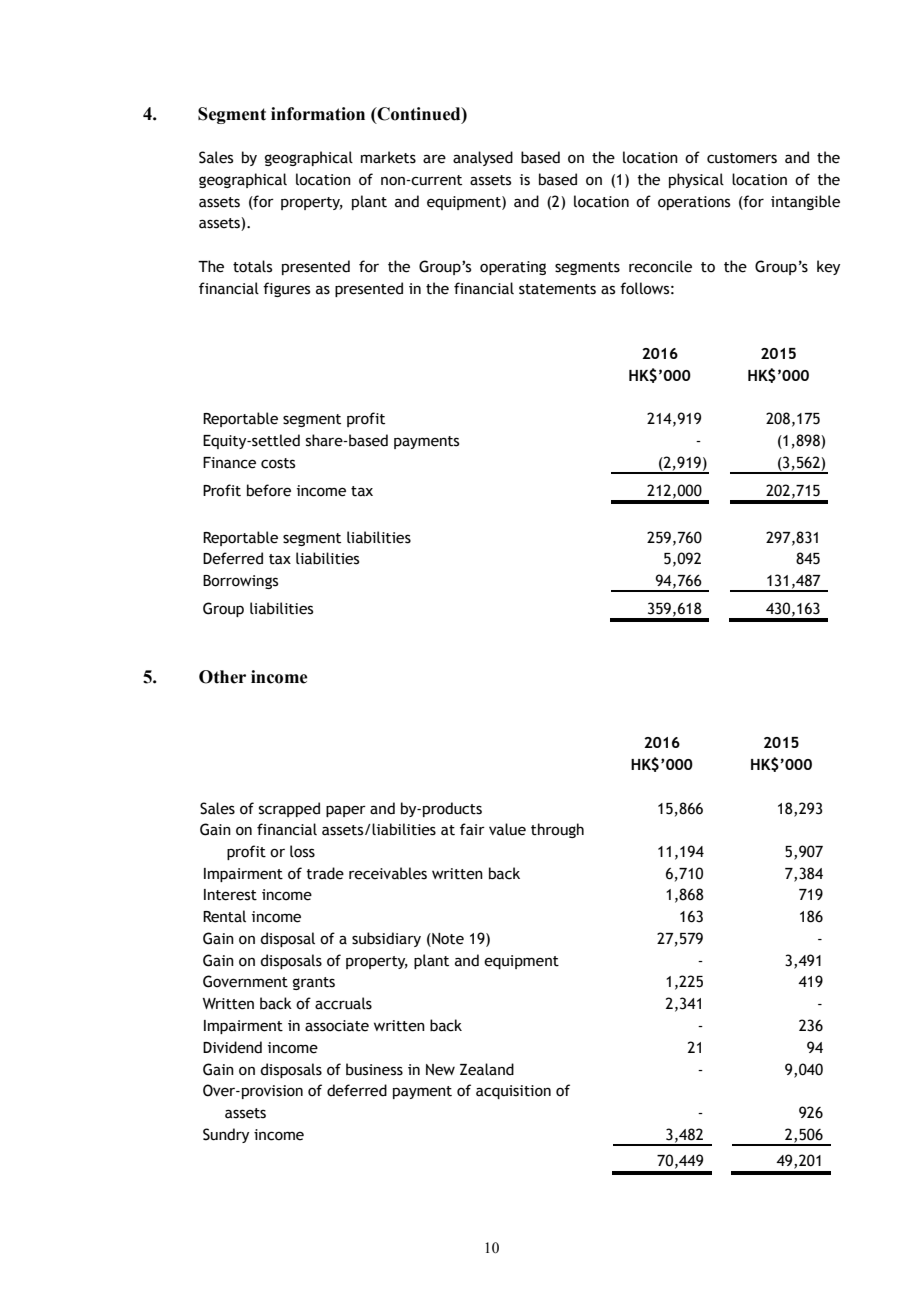  What do you see at coordinates (487, 1069) in the screenshot?
I see `Zealand` at bounding box center [487, 1069].
